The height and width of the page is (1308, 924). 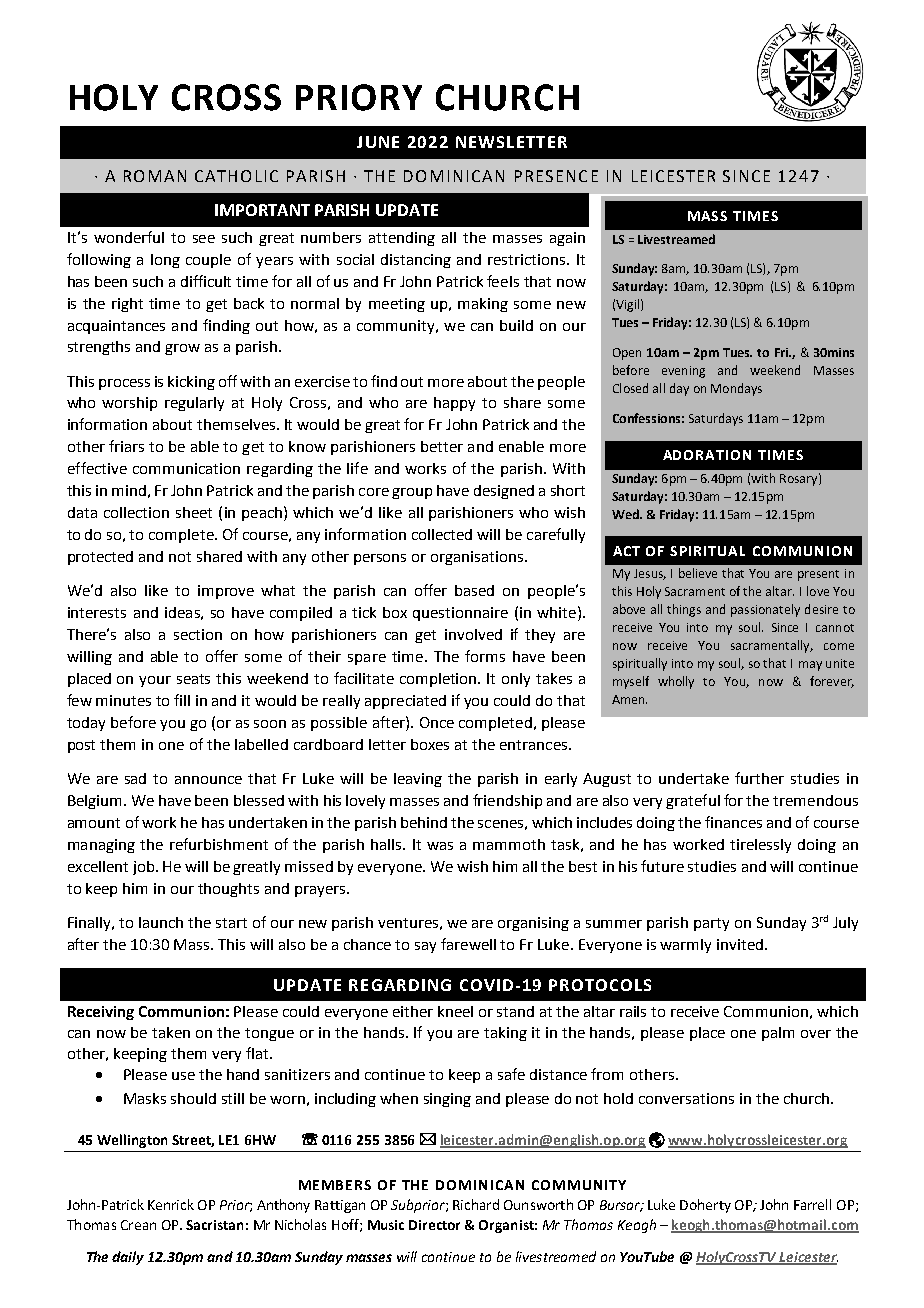 I want to click on better, so click(x=442, y=446).
